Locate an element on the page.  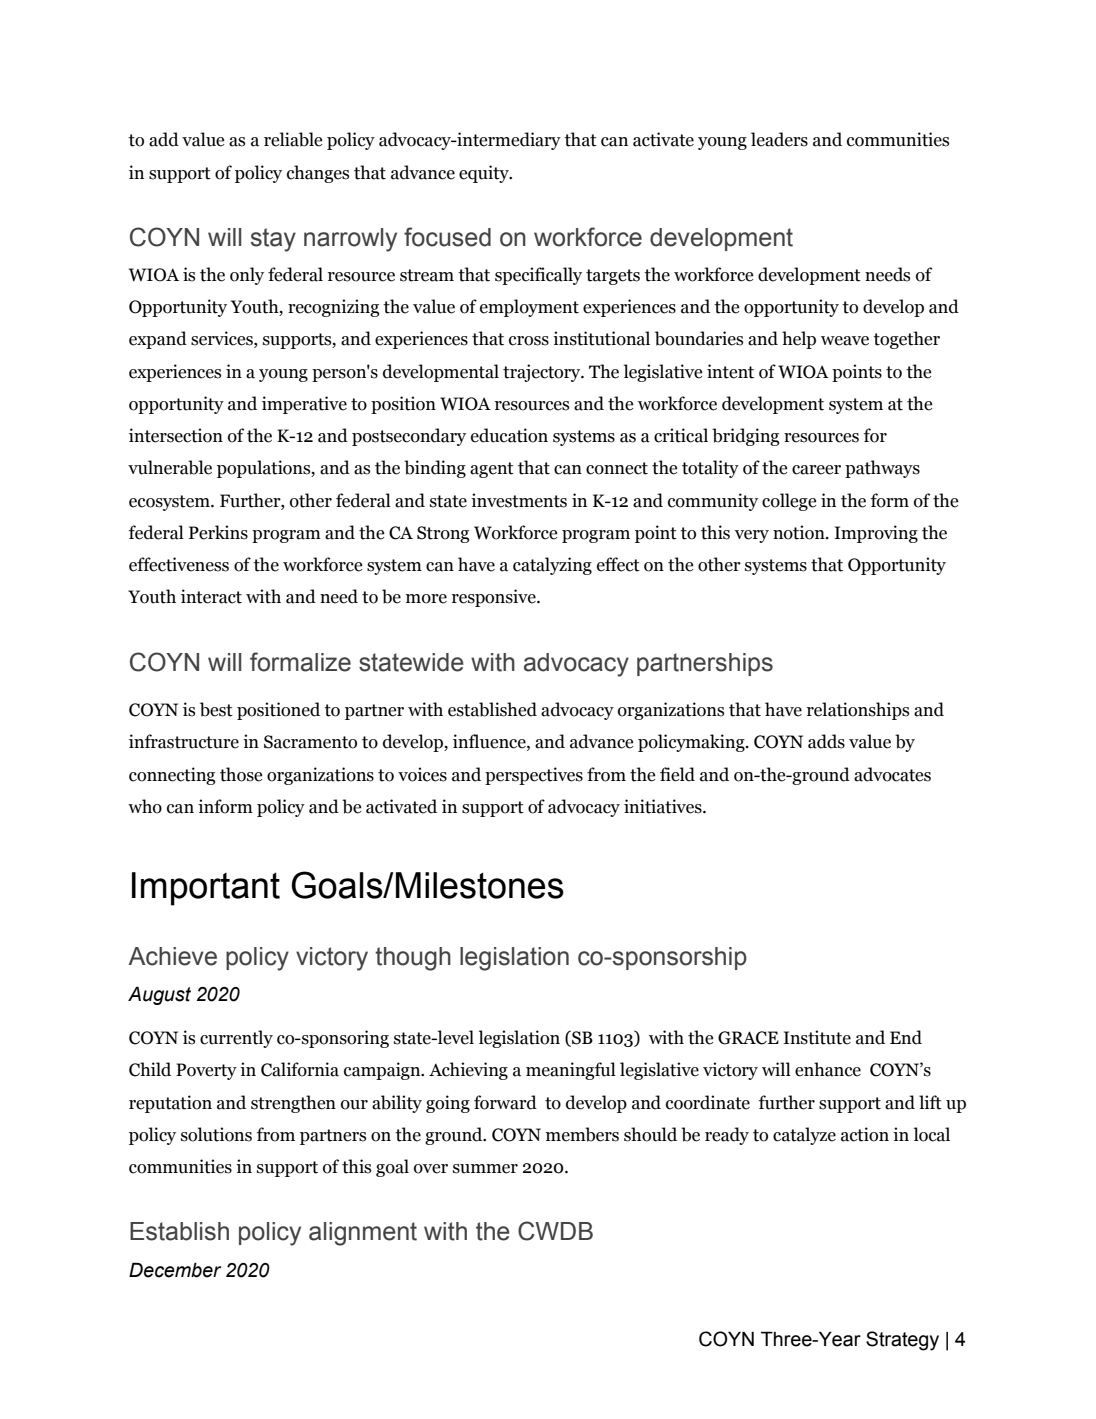
perspectives is located at coordinates (534, 776).
